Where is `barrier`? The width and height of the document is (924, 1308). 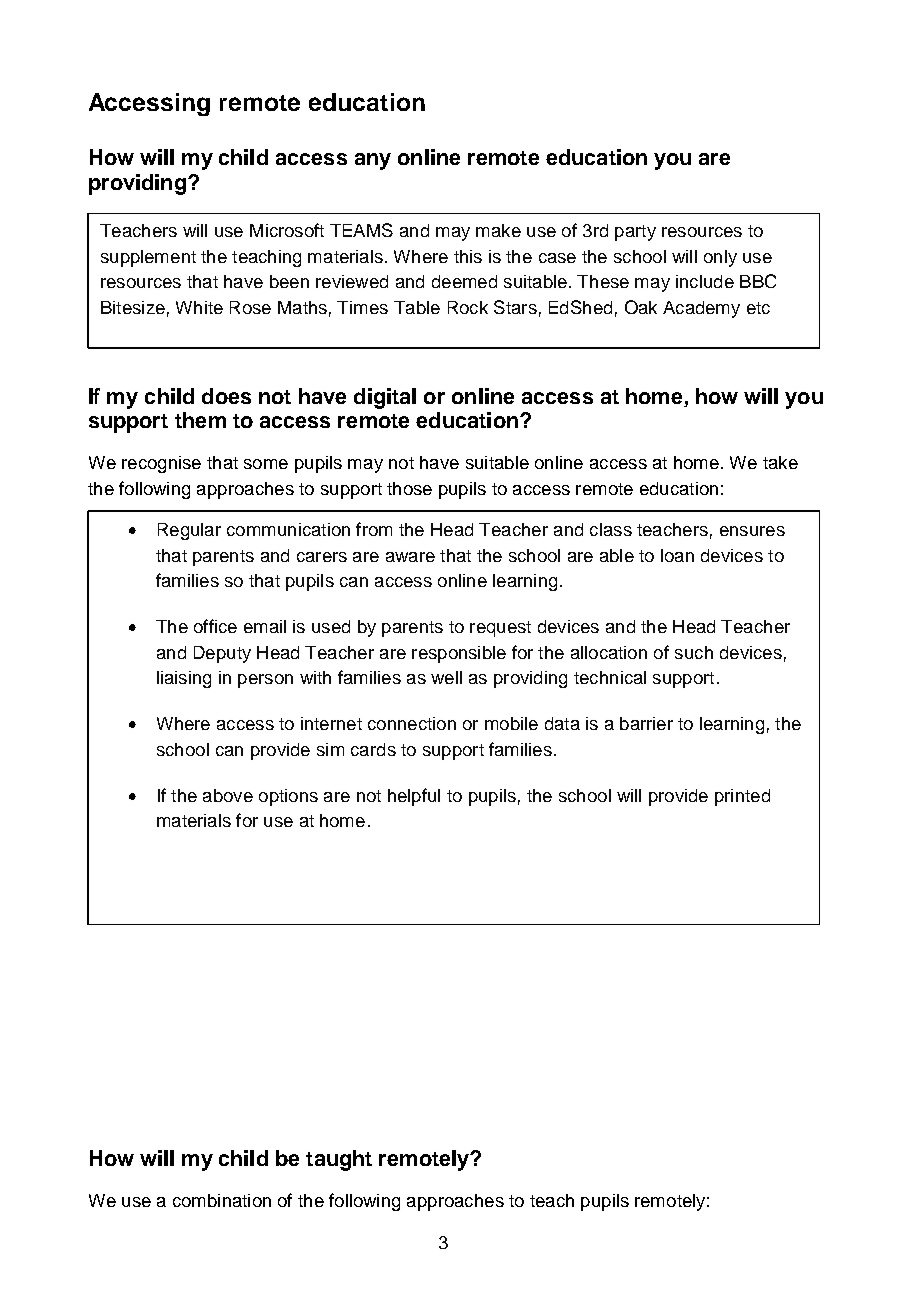
barrier is located at coordinates (646, 723).
